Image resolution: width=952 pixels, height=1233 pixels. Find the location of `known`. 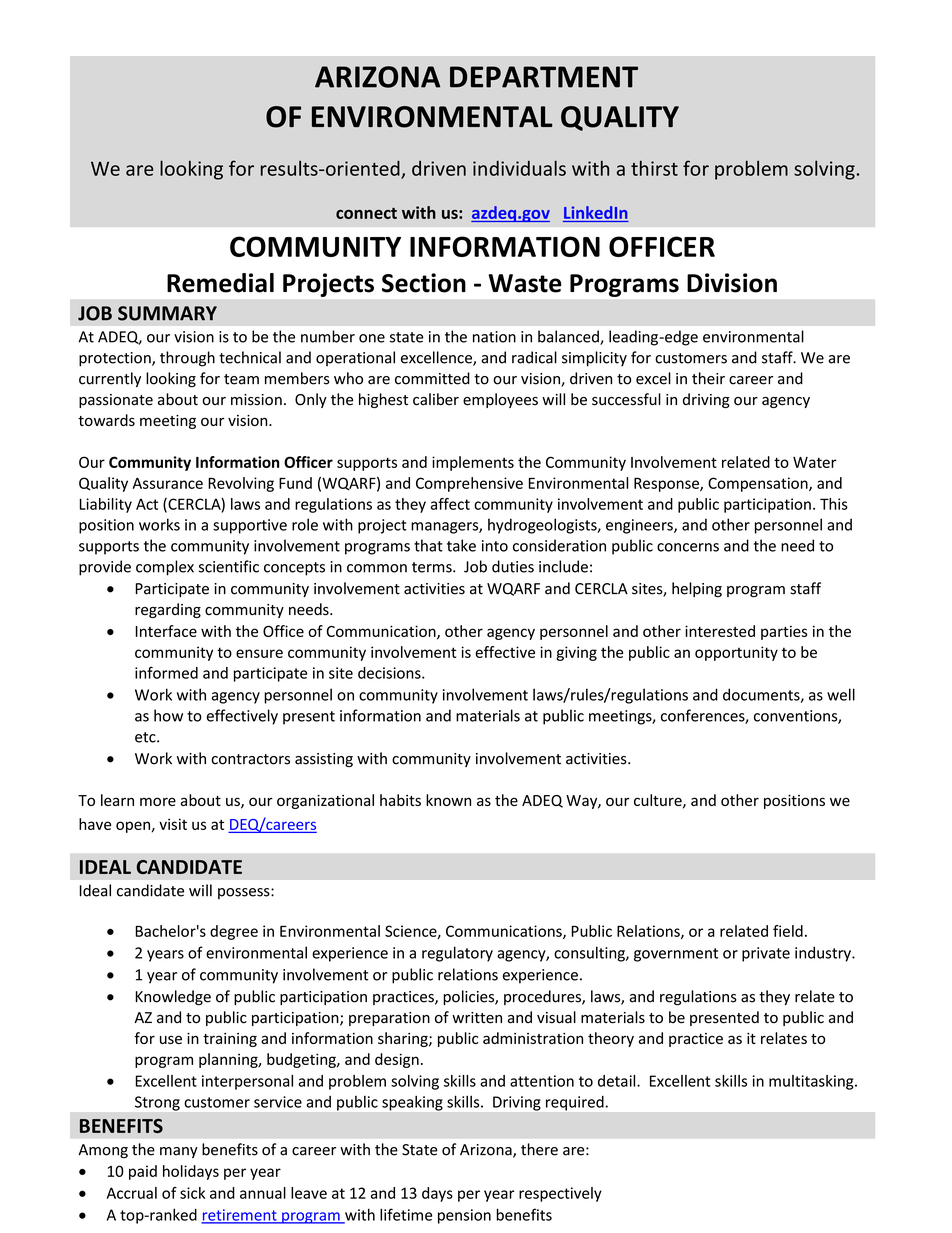

known is located at coordinates (448, 800).
